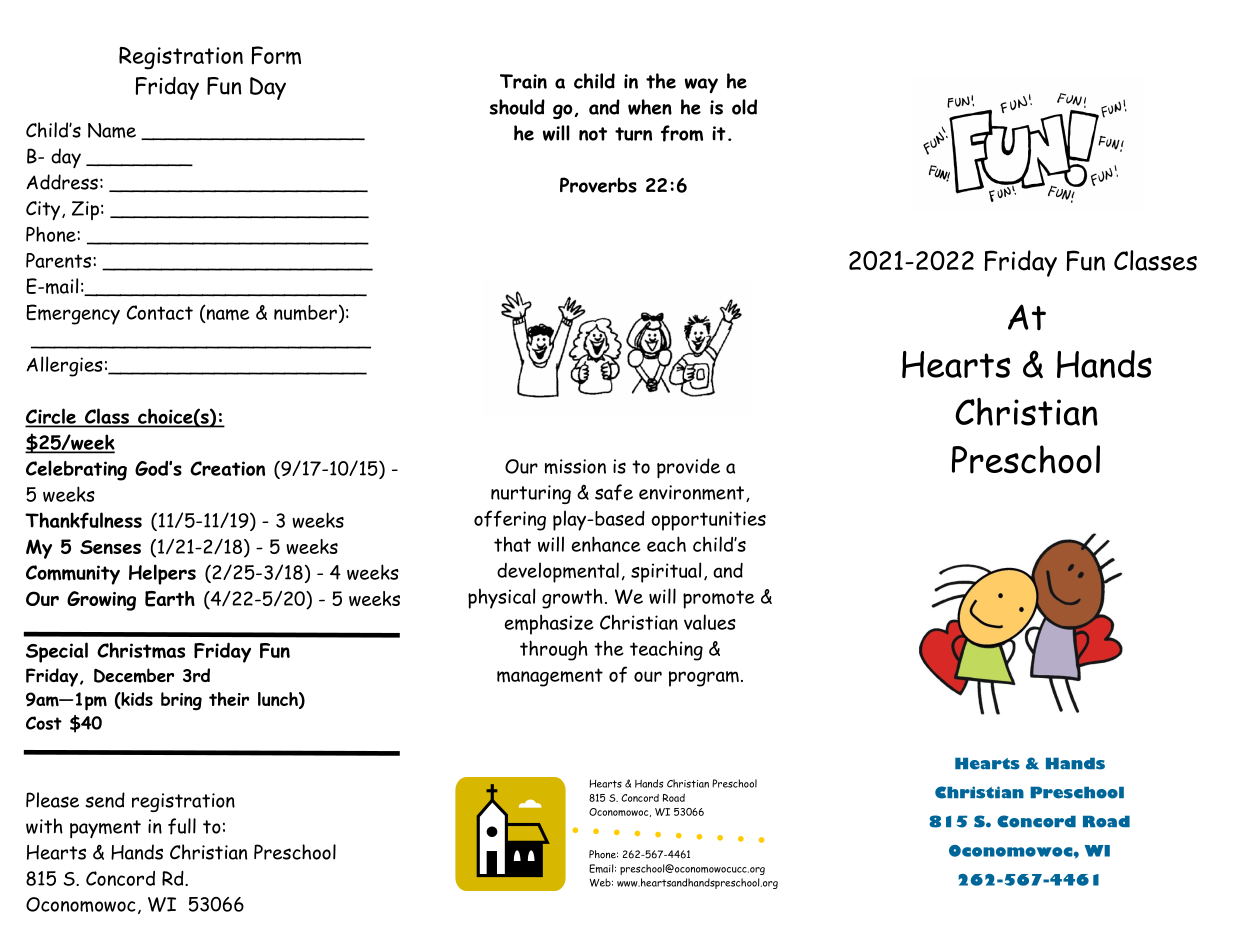 The width and height of the screenshot is (1233, 952). I want to click on Train, so click(523, 81).
